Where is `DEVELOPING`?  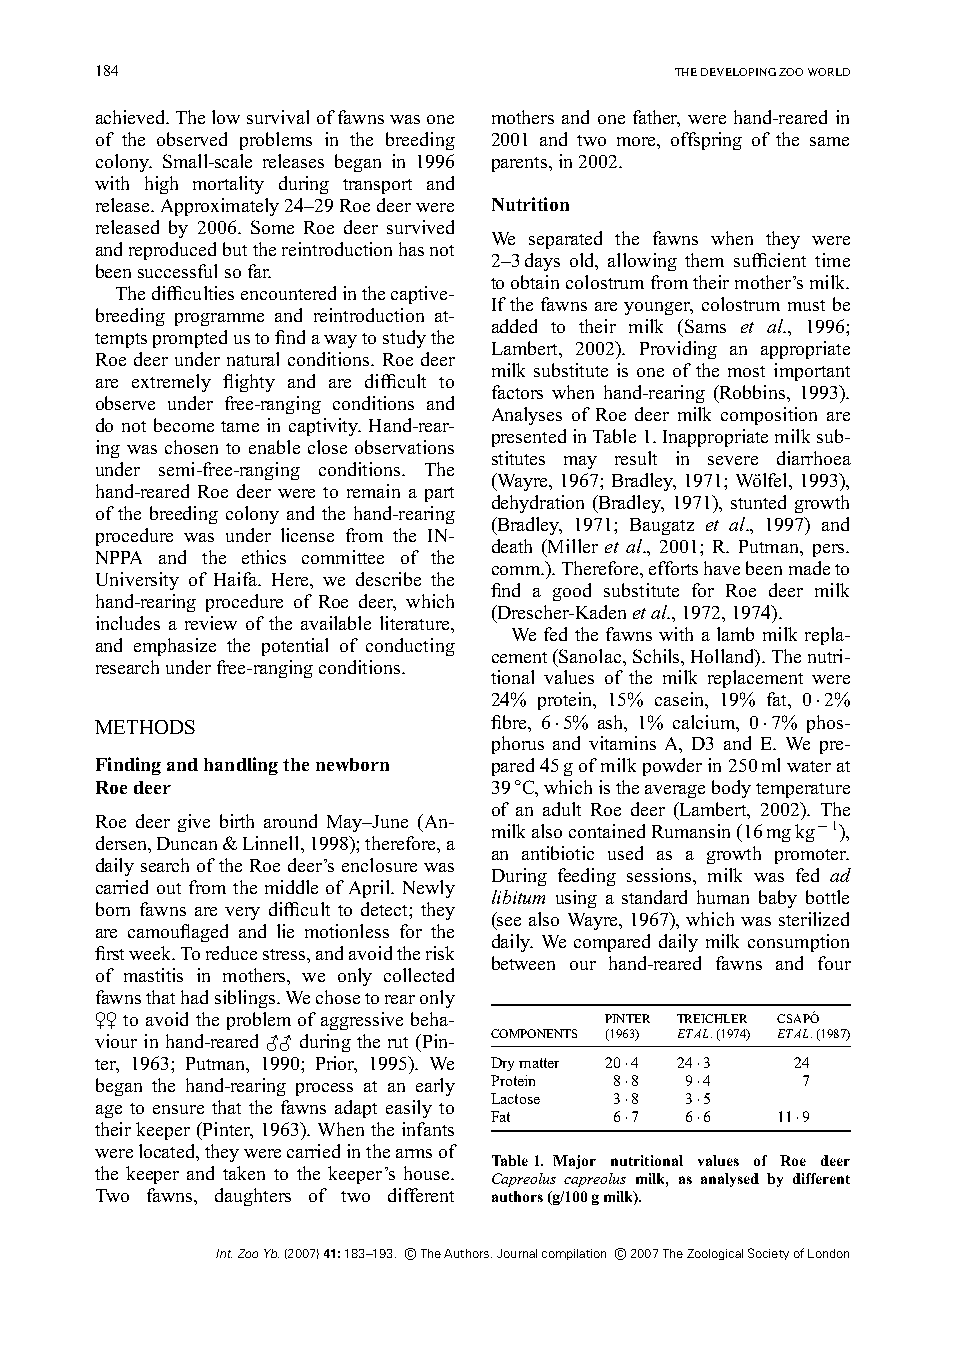 DEVELOPING is located at coordinates (738, 72).
